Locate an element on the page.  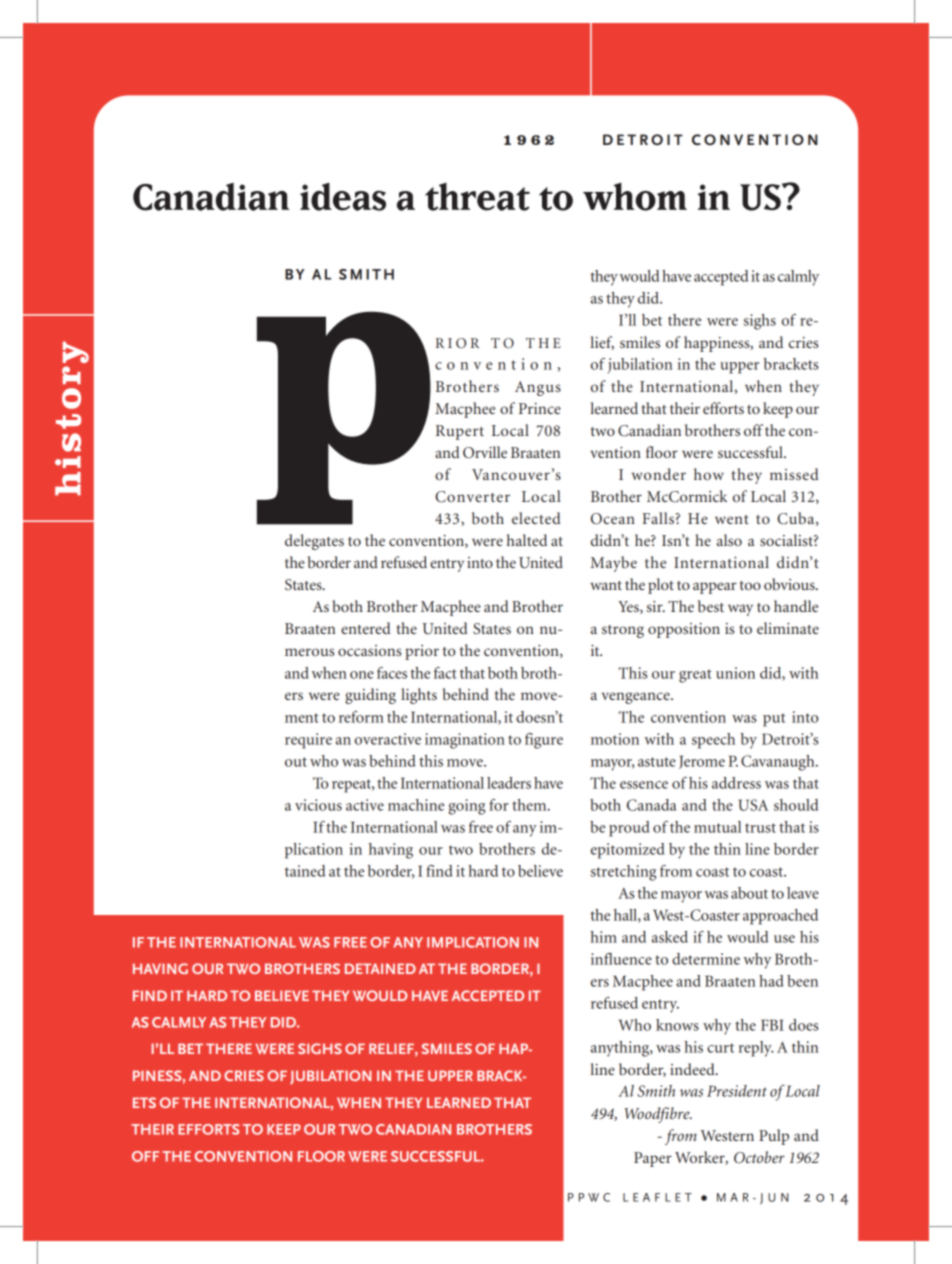
figure is located at coordinates (544, 741).
